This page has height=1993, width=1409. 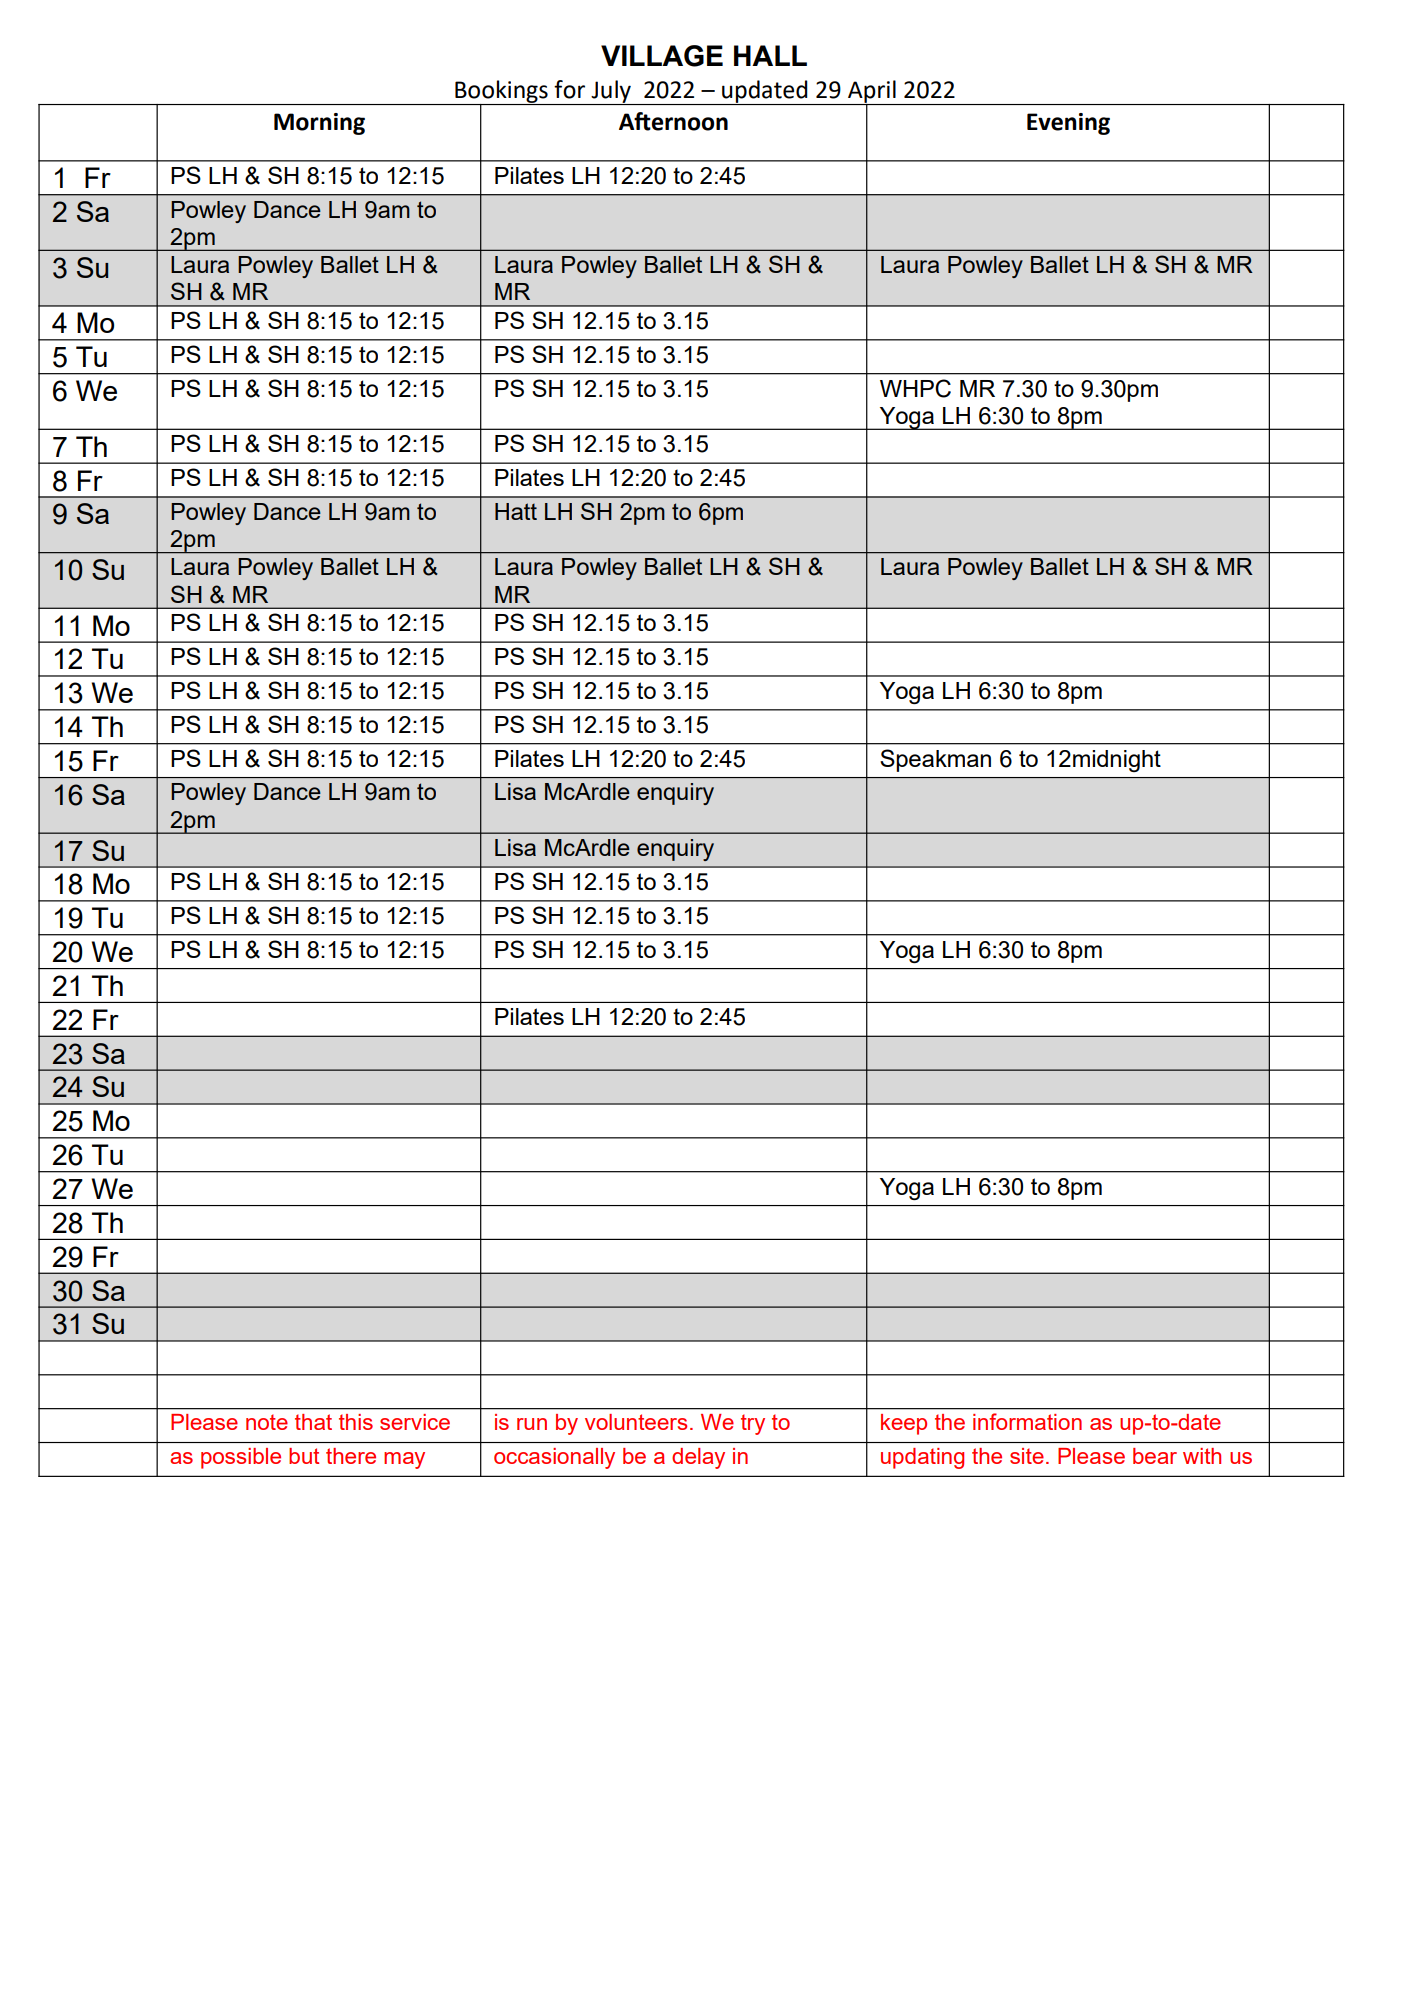 I want to click on this, so click(x=356, y=1422).
